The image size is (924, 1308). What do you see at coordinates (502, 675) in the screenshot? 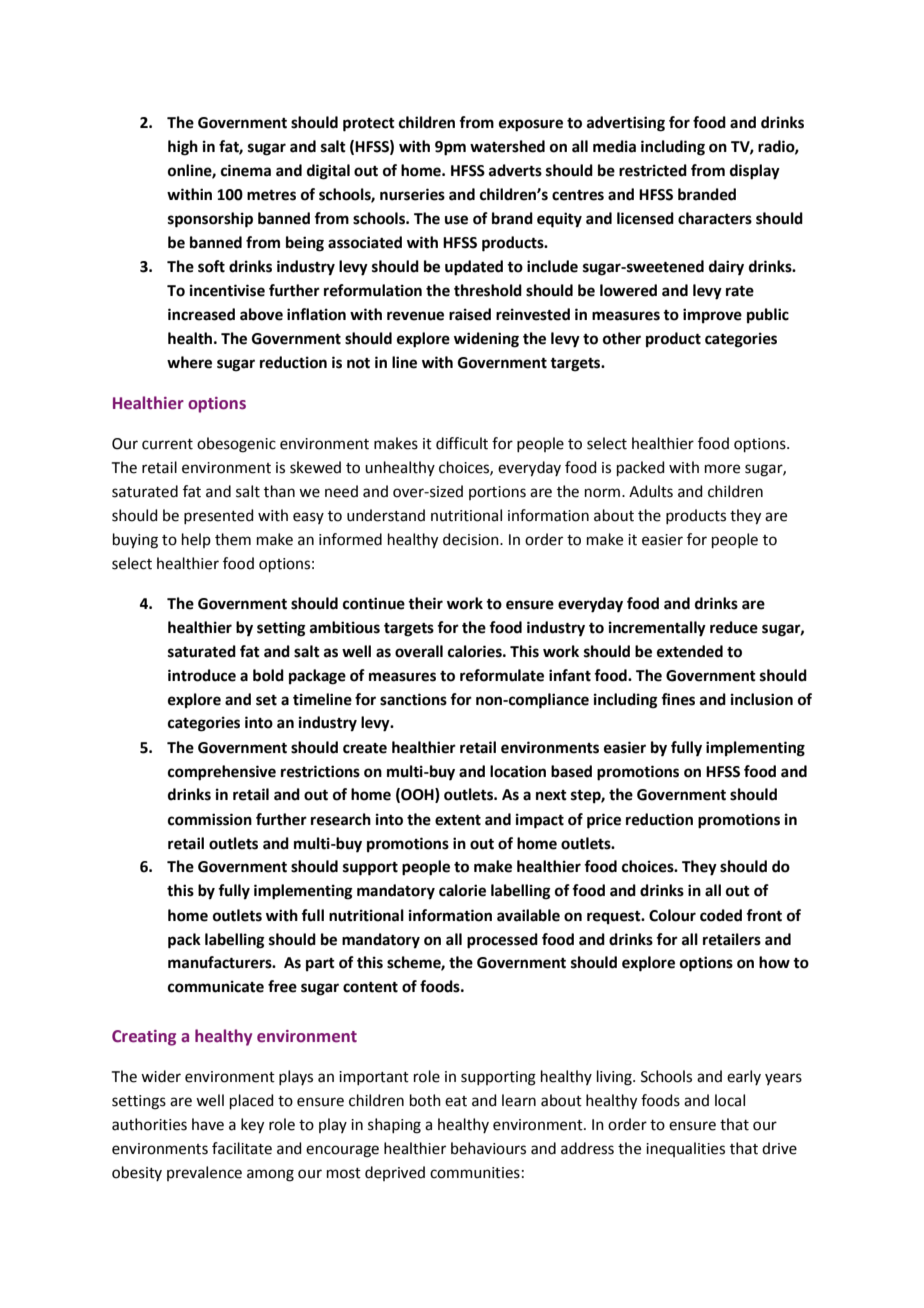
I see `reformulate` at bounding box center [502, 675].
